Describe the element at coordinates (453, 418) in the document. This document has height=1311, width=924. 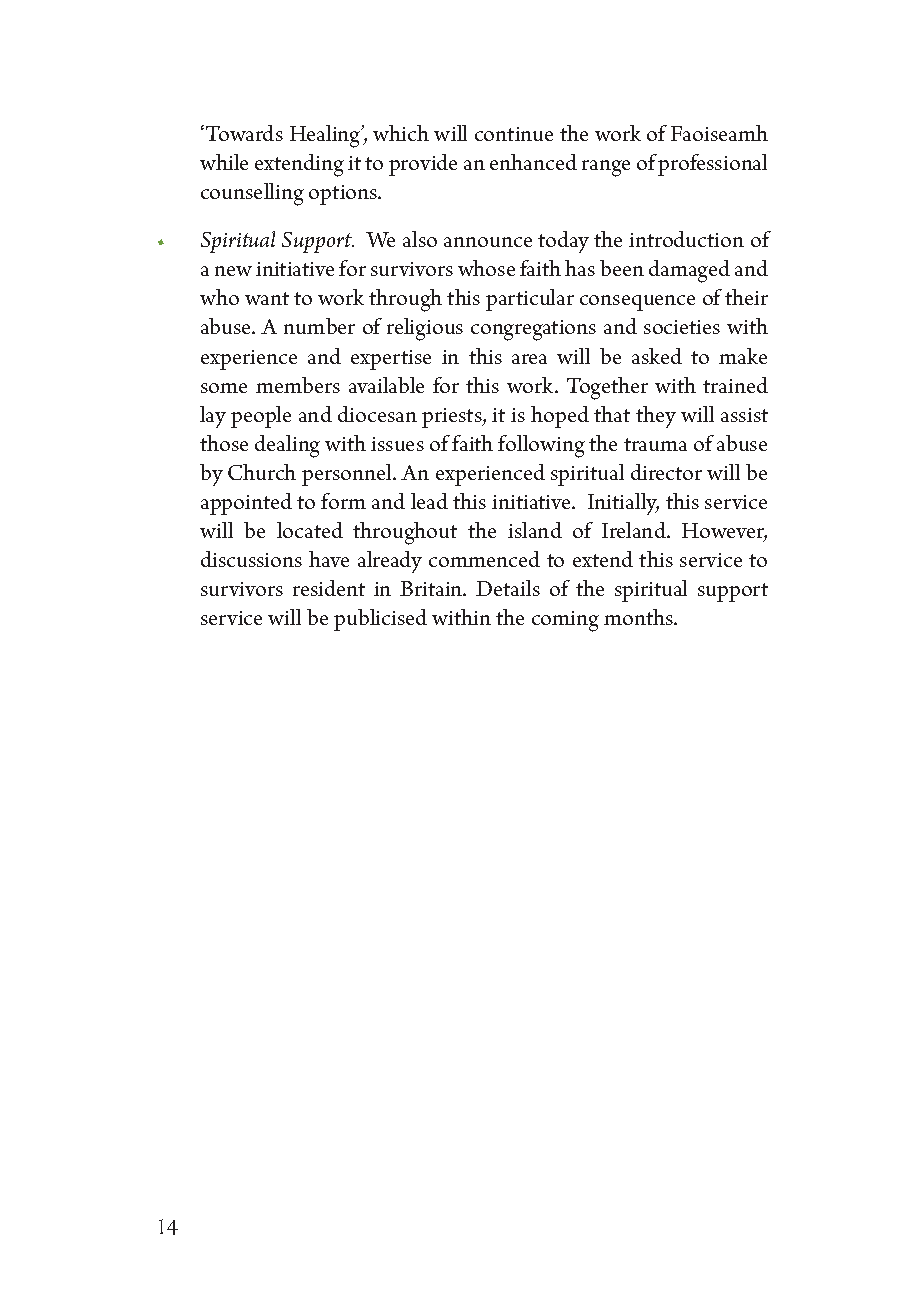
I see `priests` at that location.
